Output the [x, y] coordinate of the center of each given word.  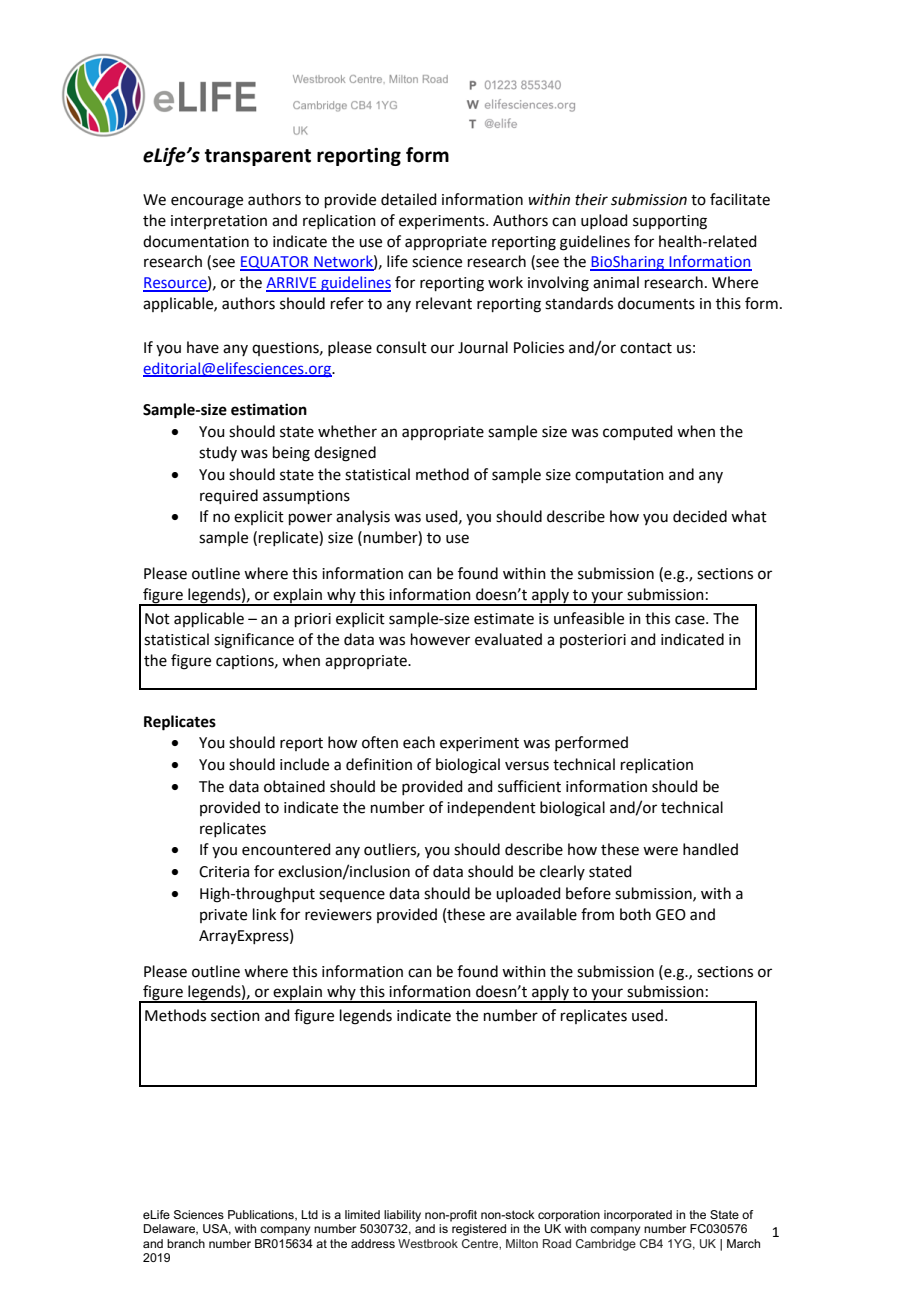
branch [186, 1243]
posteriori [593, 641]
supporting [670, 222]
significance [254, 641]
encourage [207, 202]
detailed [409, 199]
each [419, 742]
